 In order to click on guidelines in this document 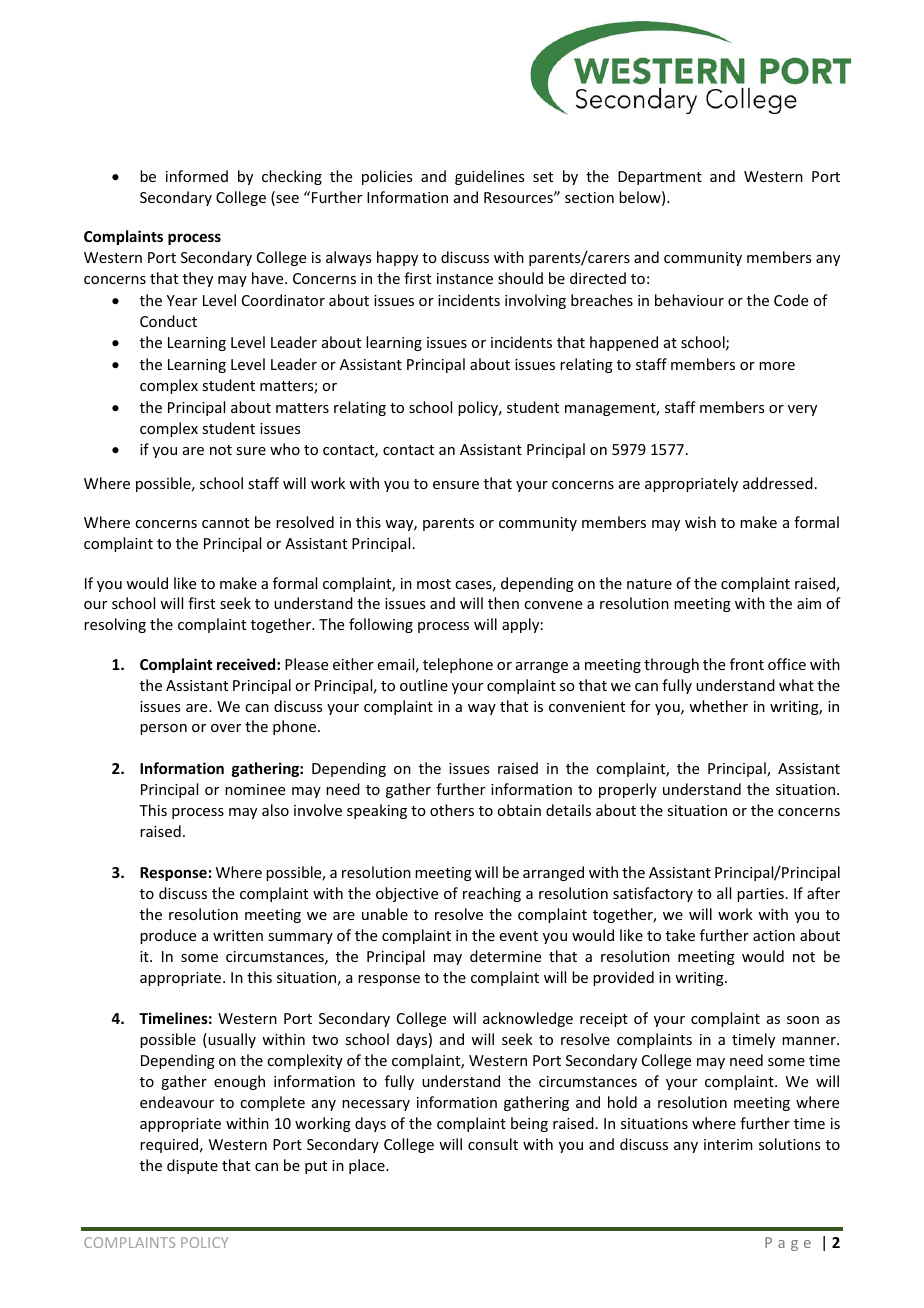, I will do `click(489, 177)`.
